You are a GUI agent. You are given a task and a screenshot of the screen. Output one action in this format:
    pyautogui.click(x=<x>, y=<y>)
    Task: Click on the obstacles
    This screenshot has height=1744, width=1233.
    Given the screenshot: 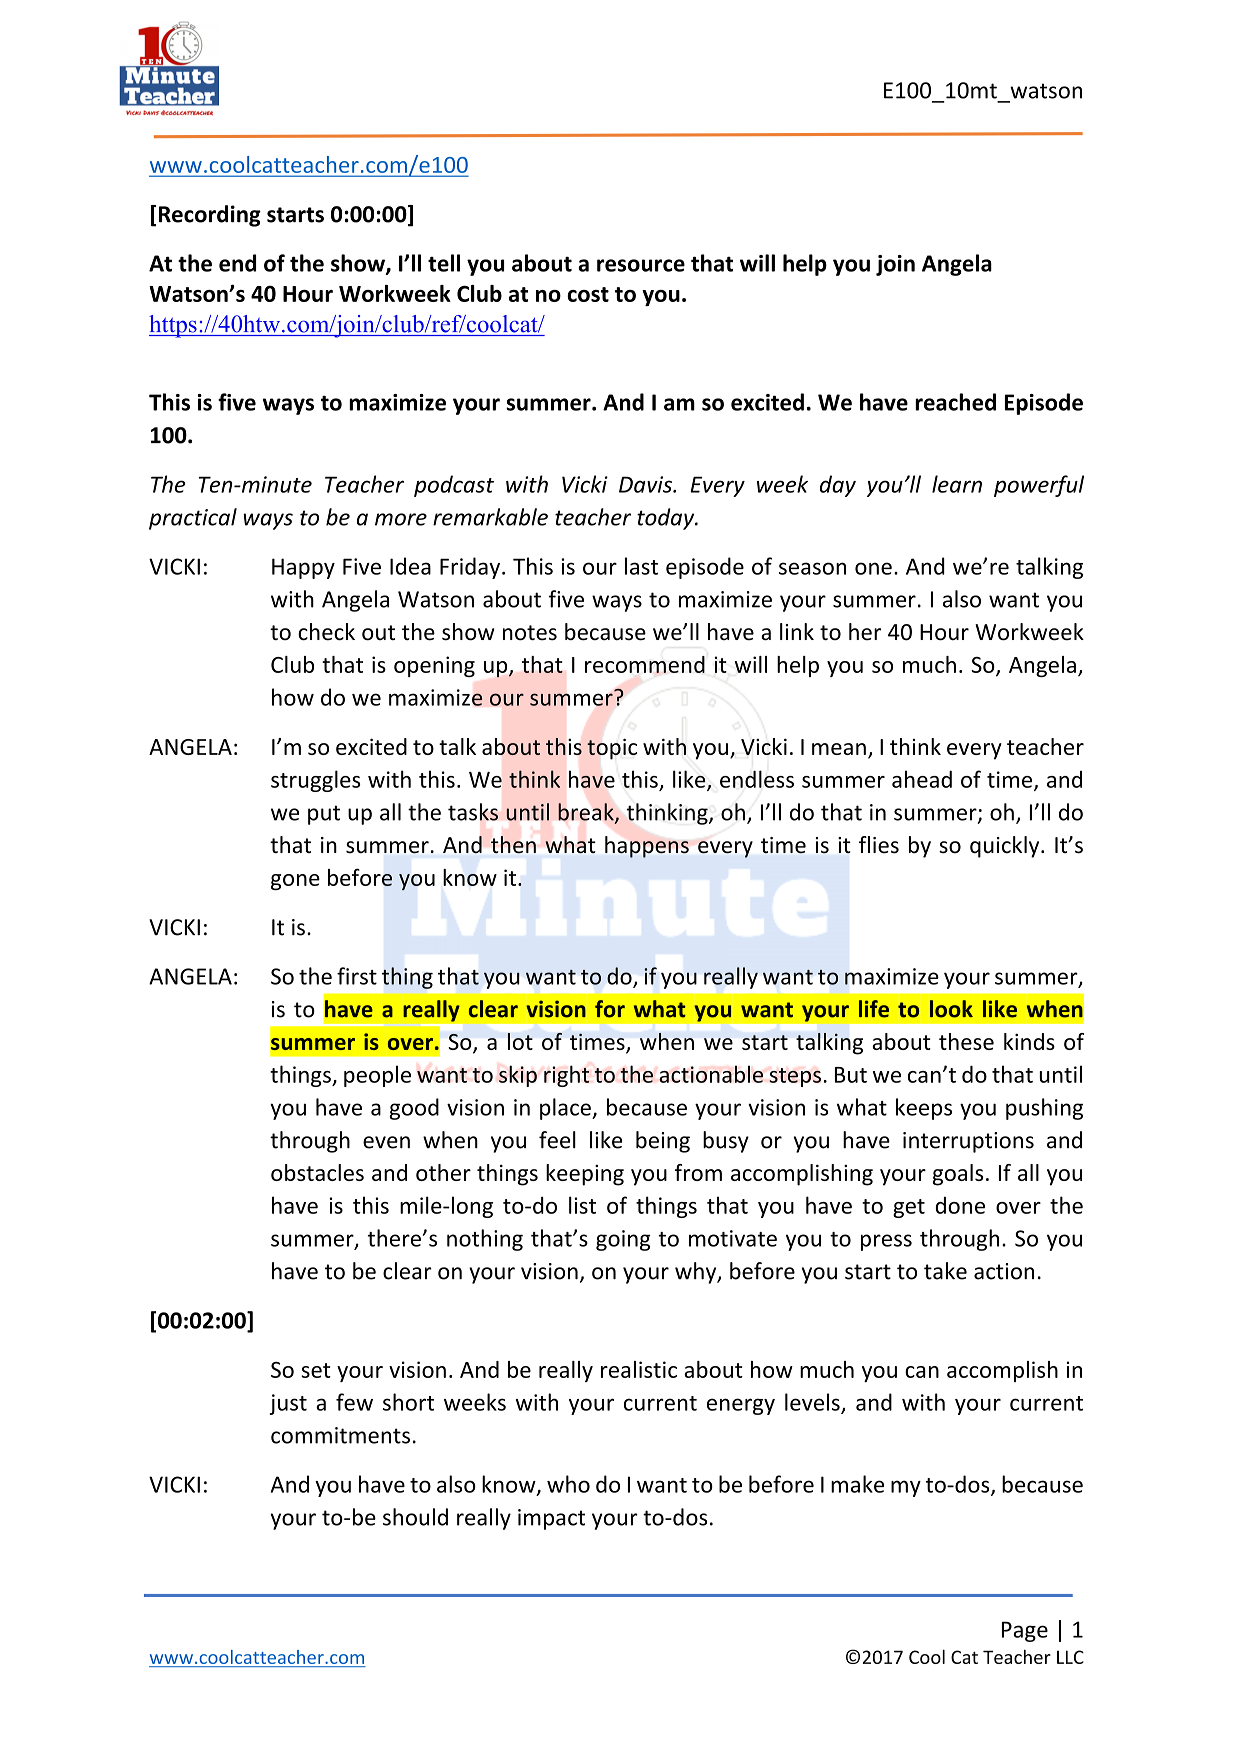 What is the action you would take?
    pyautogui.click(x=317, y=1172)
